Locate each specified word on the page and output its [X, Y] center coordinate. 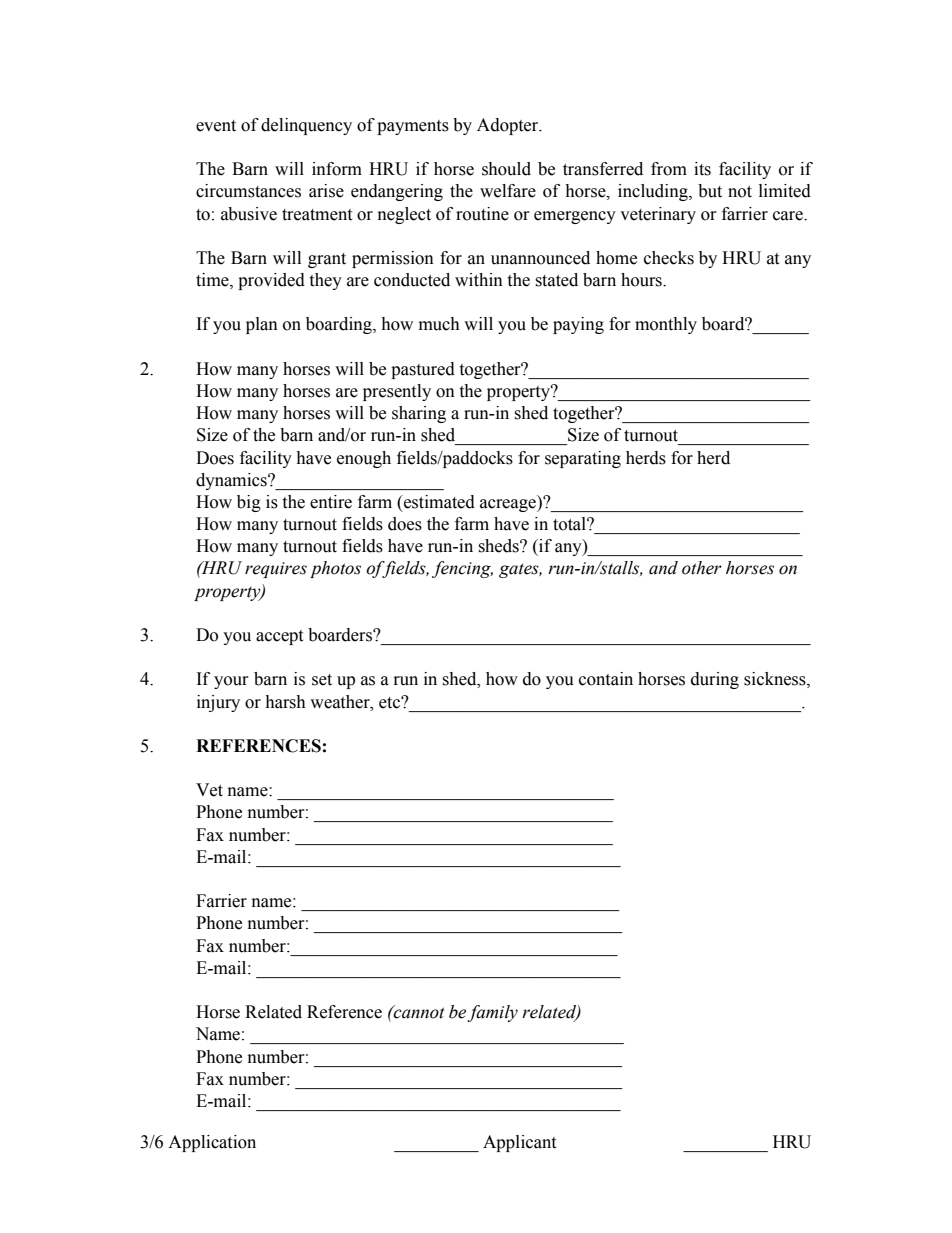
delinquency [306, 126]
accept [279, 637]
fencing [462, 569]
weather [341, 702]
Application [212, 1143]
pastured [423, 370]
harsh [285, 702]
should [506, 169]
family [492, 1013]
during [715, 680]
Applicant [519, 1143]
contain [606, 679]
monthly [666, 325]
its [702, 169]
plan [262, 325]
